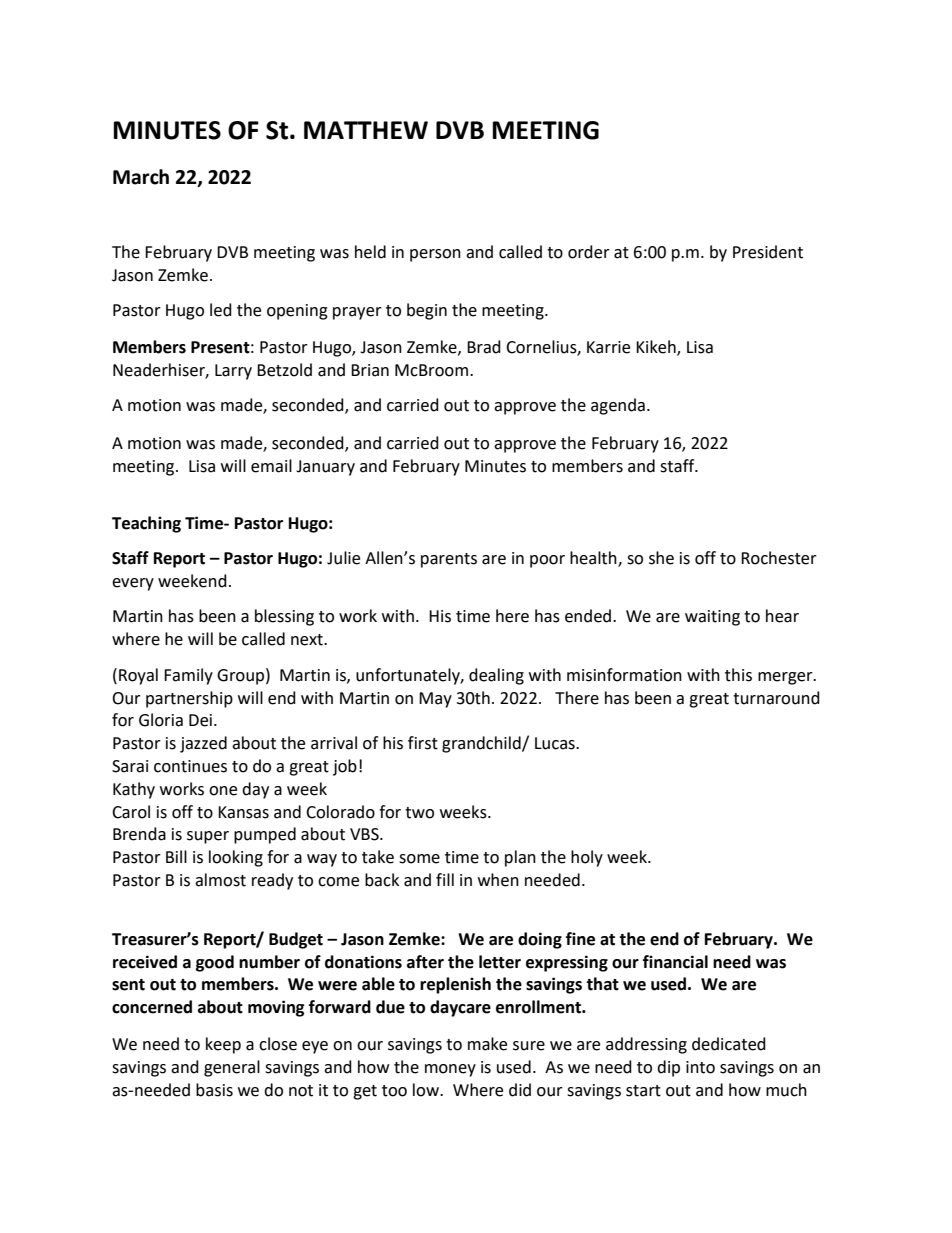 The height and width of the image is (1233, 952). What do you see at coordinates (712, 618) in the image?
I see `waiting` at bounding box center [712, 618].
